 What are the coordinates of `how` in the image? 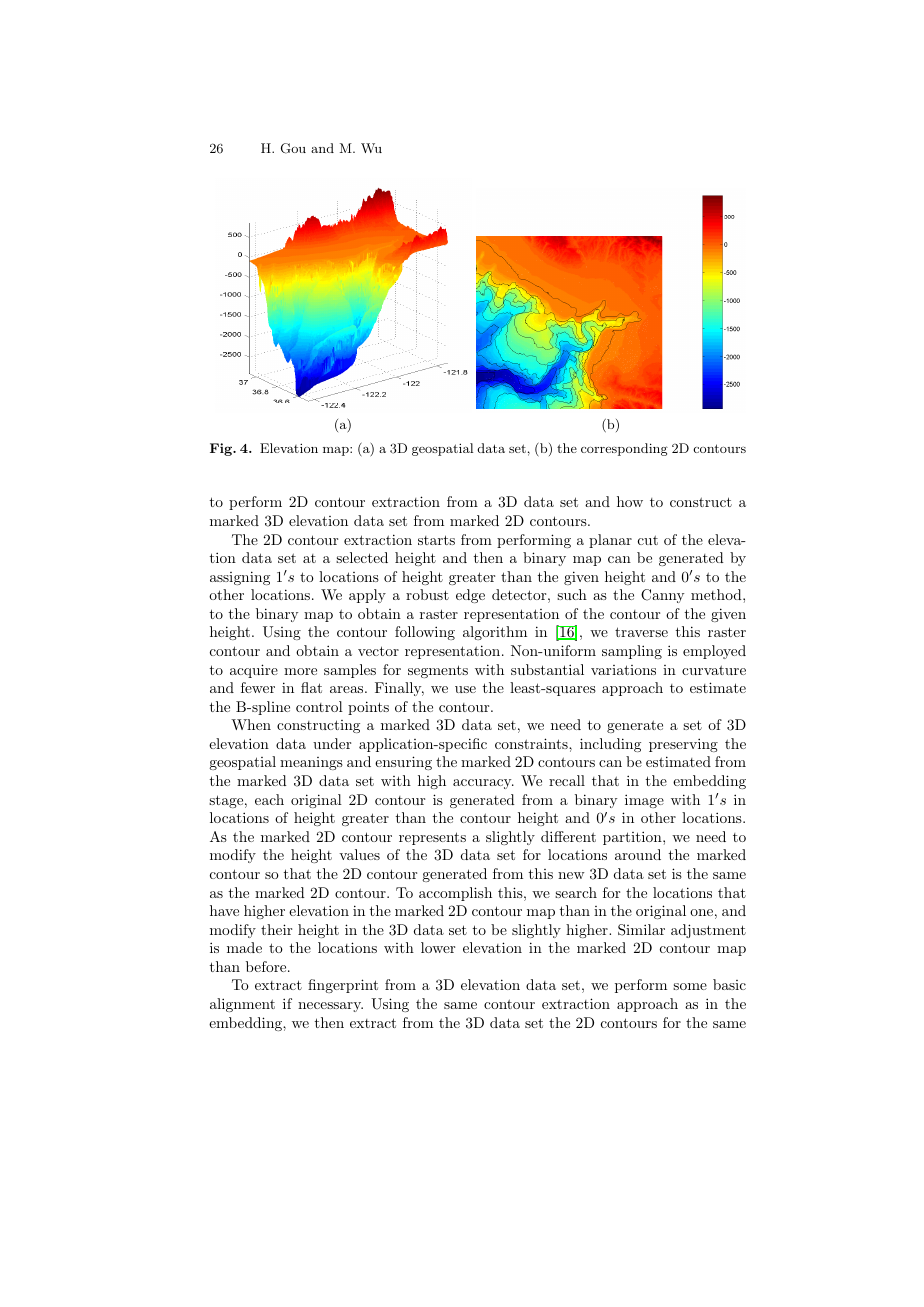 It's located at (630, 501).
